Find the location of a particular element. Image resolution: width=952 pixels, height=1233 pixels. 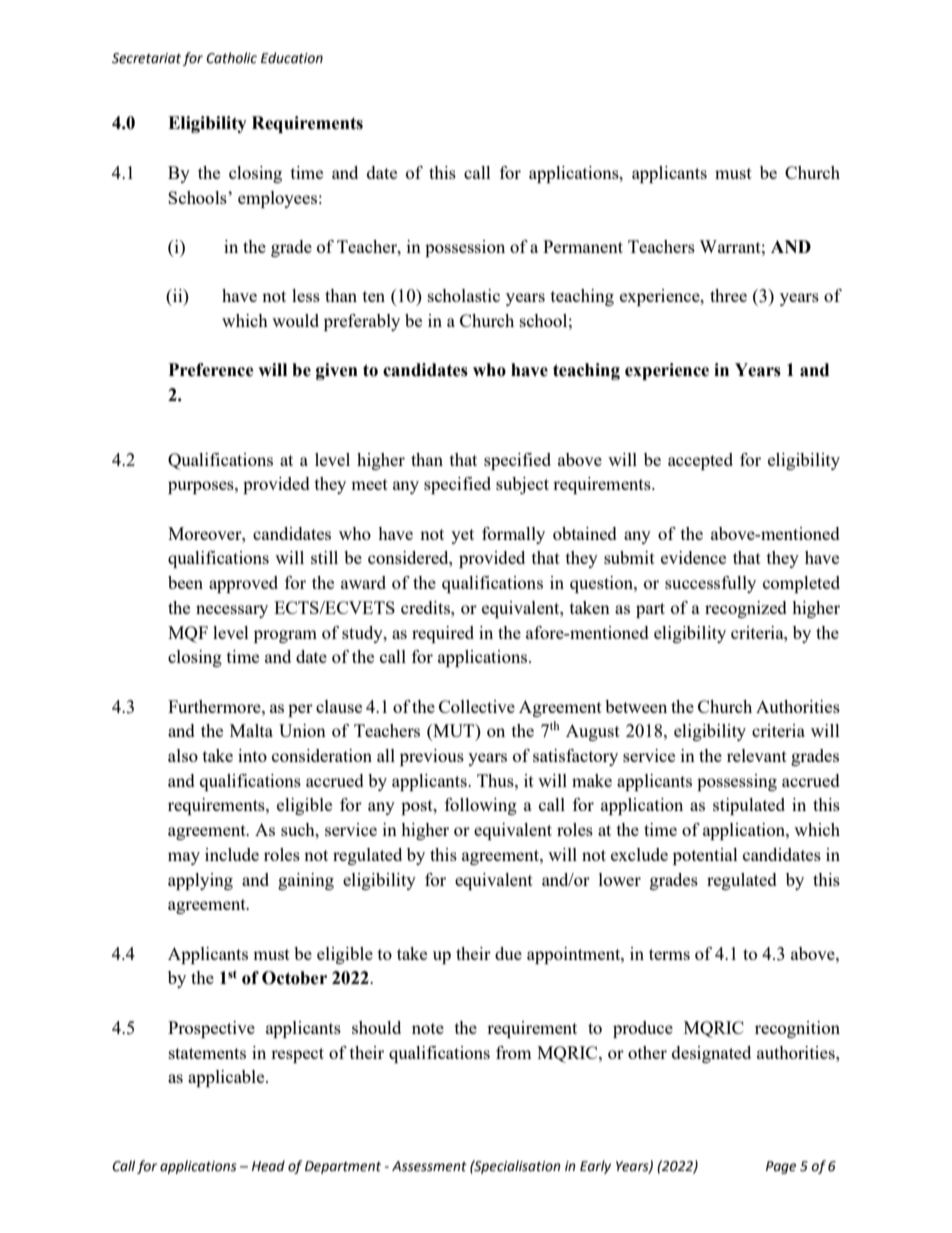

required is located at coordinates (443, 634).
